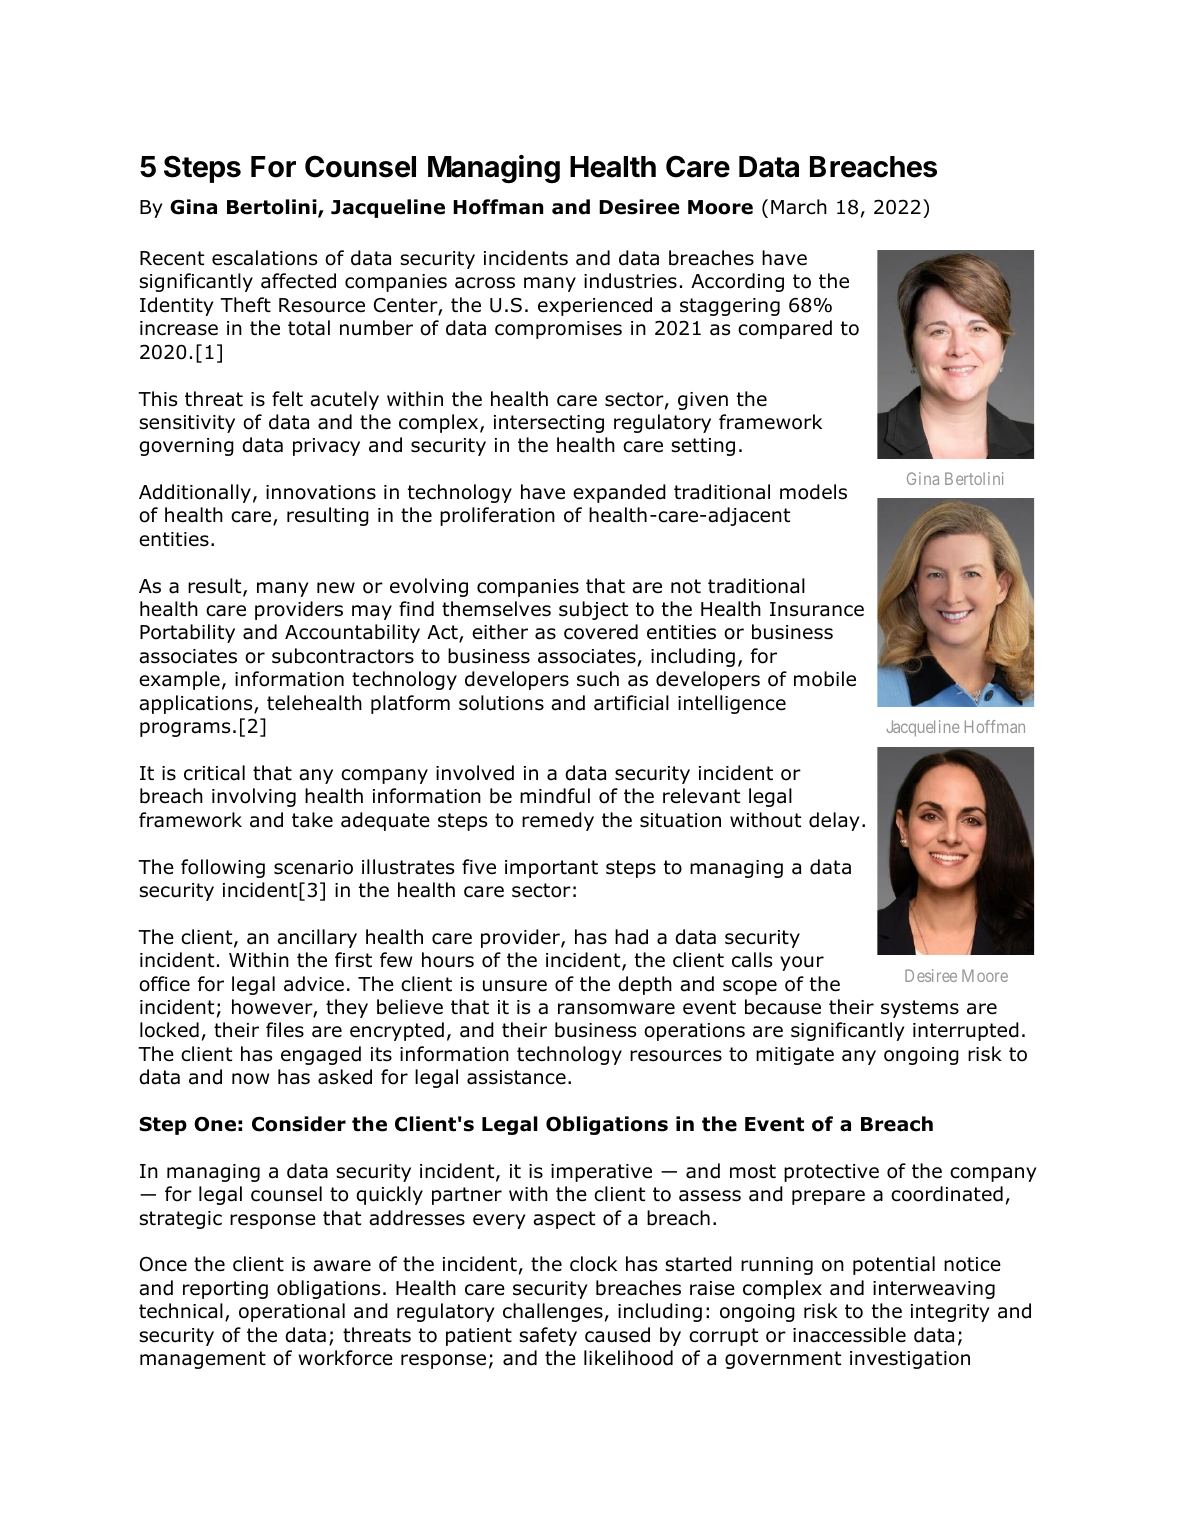  What do you see at coordinates (250, 1079) in the page?
I see `now` at bounding box center [250, 1079].
